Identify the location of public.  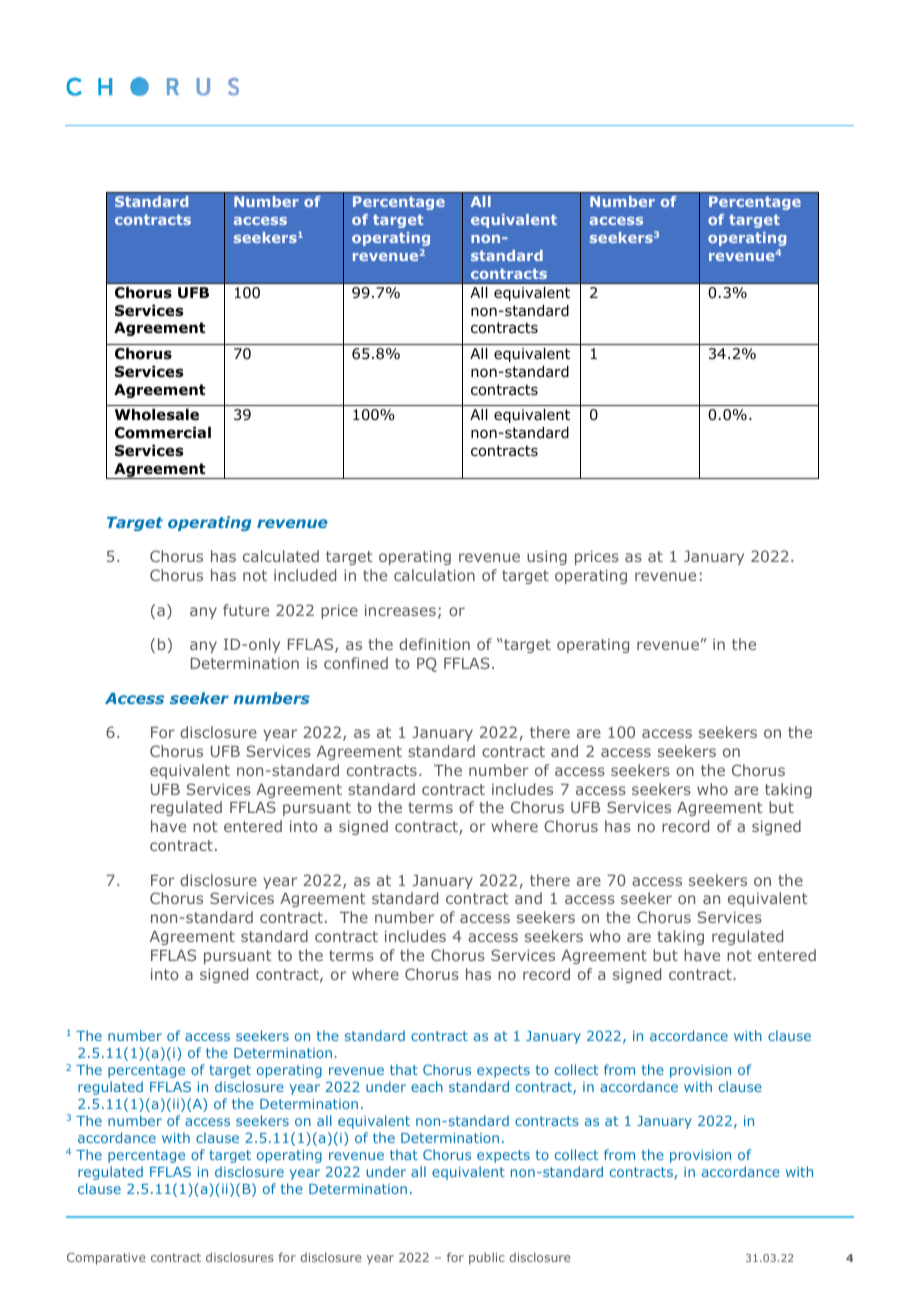
(487, 1258).
